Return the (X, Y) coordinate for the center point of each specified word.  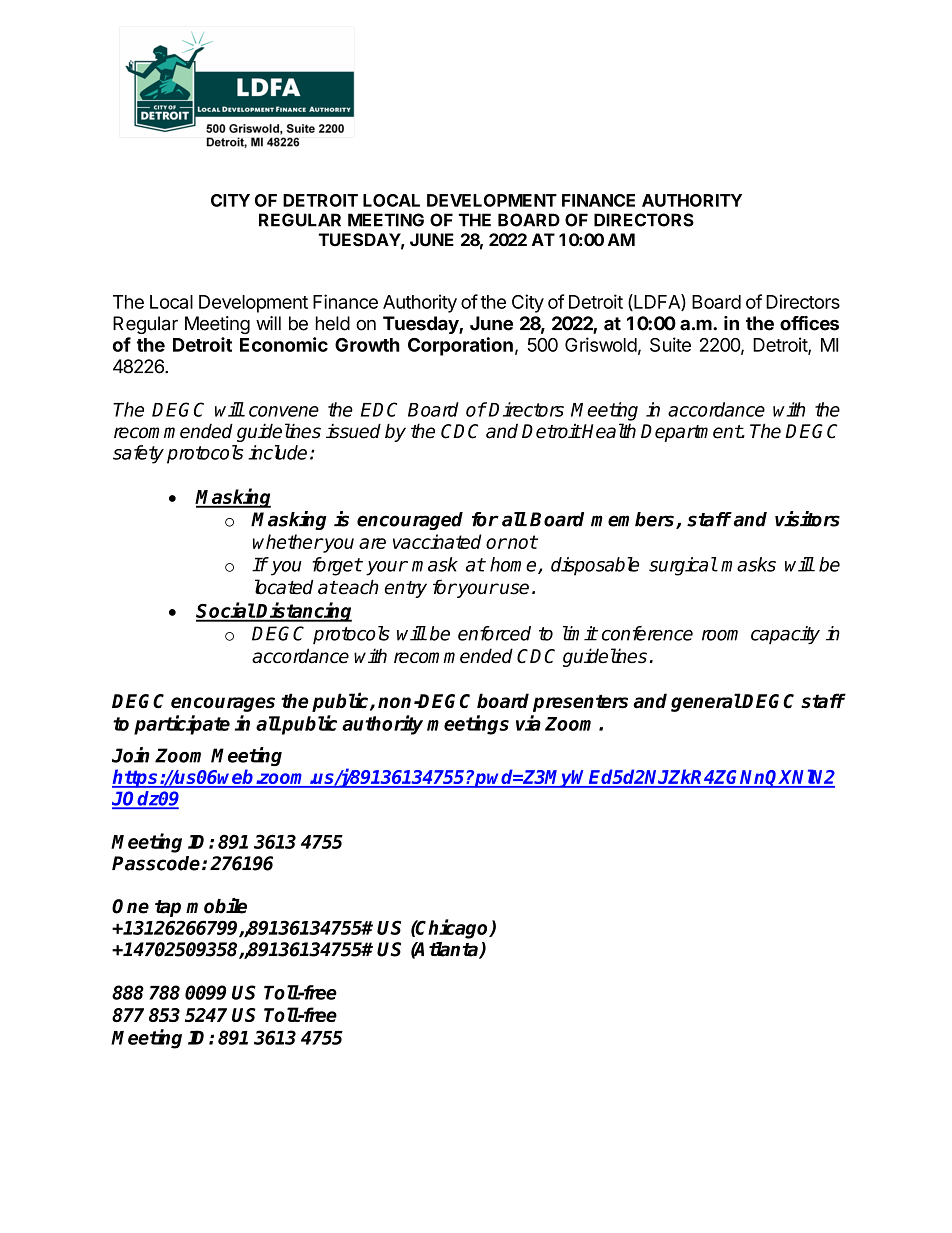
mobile (216, 906)
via (528, 723)
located (284, 587)
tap (168, 908)
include (277, 452)
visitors (807, 519)
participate (182, 725)
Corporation (460, 346)
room (720, 635)
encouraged (410, 521)
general (706, 702)
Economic (284, 344)
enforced (494, 633)
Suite (670, 344)
